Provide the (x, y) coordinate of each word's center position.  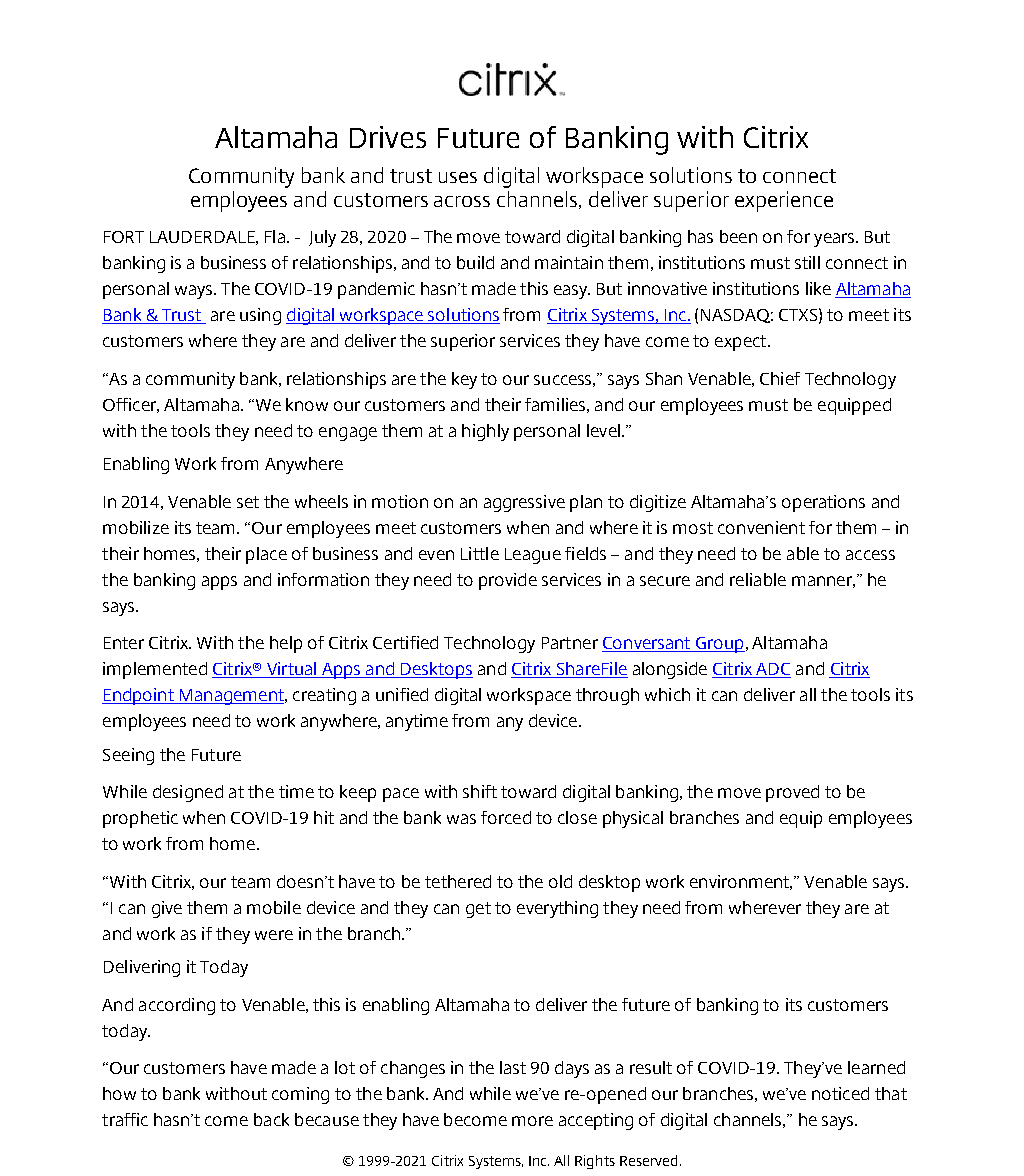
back (271, 1119)
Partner (570, 643)
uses (458, 177)
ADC (772, 670)
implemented (155, 670)
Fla (275, 236)
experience (784, 201)
